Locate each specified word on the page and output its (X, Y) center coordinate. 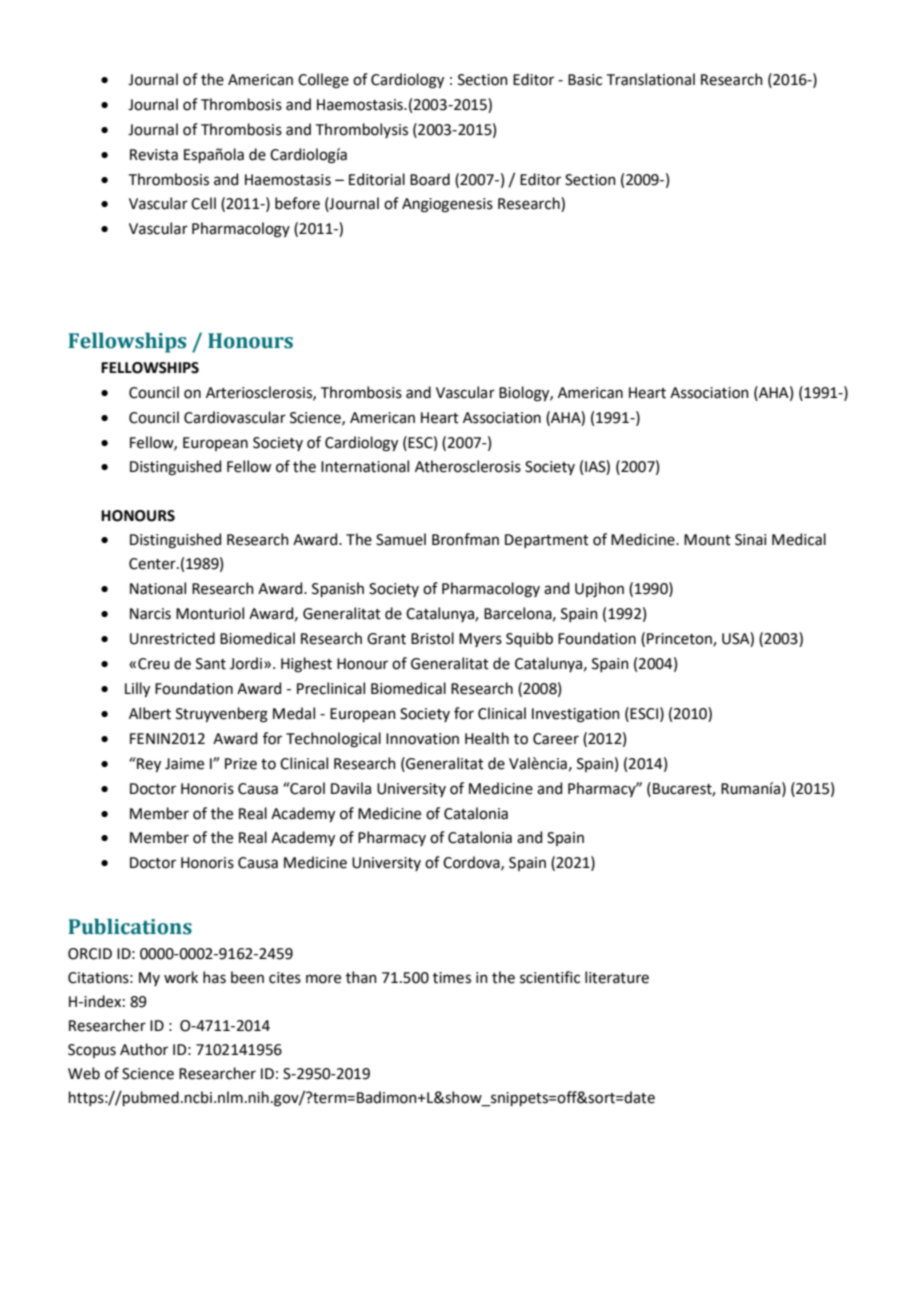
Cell (203, 203)
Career (556, 739)
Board (430, 179)
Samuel (401, 539)
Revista (154, 155)
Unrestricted (172, 638)
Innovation (422, 739)
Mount (707, 540)
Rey (148, 764)
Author (144, 1049)
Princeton (680, 640)
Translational (651, 79)
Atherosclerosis (468, 466)
